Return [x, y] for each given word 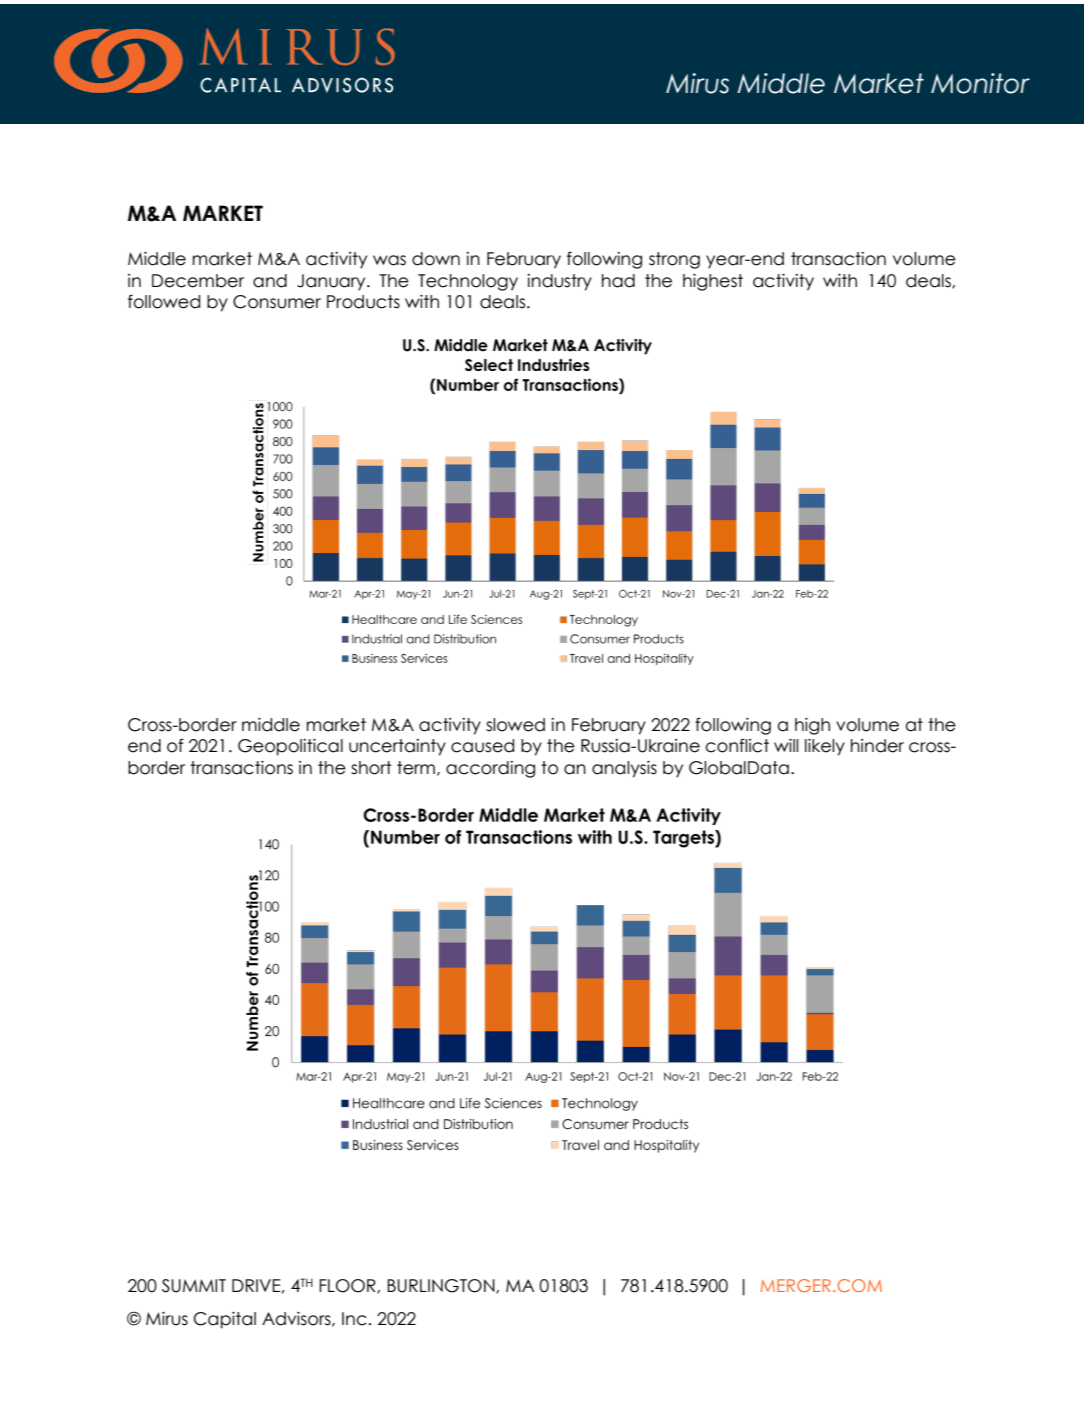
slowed [515, 725]
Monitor [980, 83]
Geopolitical [290, 747]
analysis [624, 769]
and [270, 281]
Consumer [277, 302]
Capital [225, 1320]
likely [825, 747]
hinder [877, 746]
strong [674, 260]
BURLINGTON [442, 1286]
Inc [354, 1319]
